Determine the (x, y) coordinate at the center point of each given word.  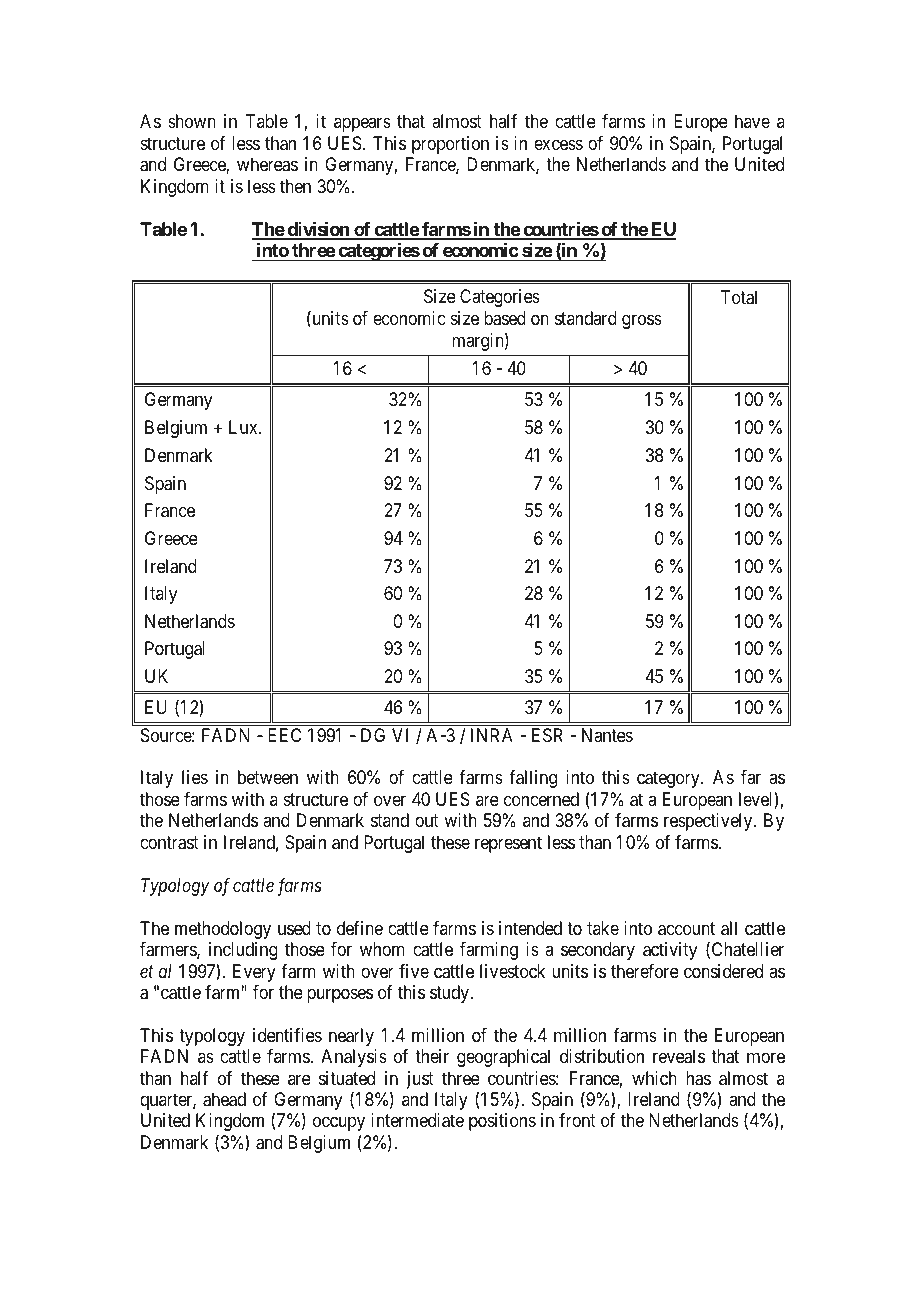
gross (642, 322)
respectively (709, 822)
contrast (169, 843)
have (752, 121)
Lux (244, 427)
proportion (450, 145)
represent (508, 844)
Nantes (607, 735)
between (268, 777)
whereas (267, 164)
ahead (224, 1099)
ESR (547, 735)
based (505, 318)
